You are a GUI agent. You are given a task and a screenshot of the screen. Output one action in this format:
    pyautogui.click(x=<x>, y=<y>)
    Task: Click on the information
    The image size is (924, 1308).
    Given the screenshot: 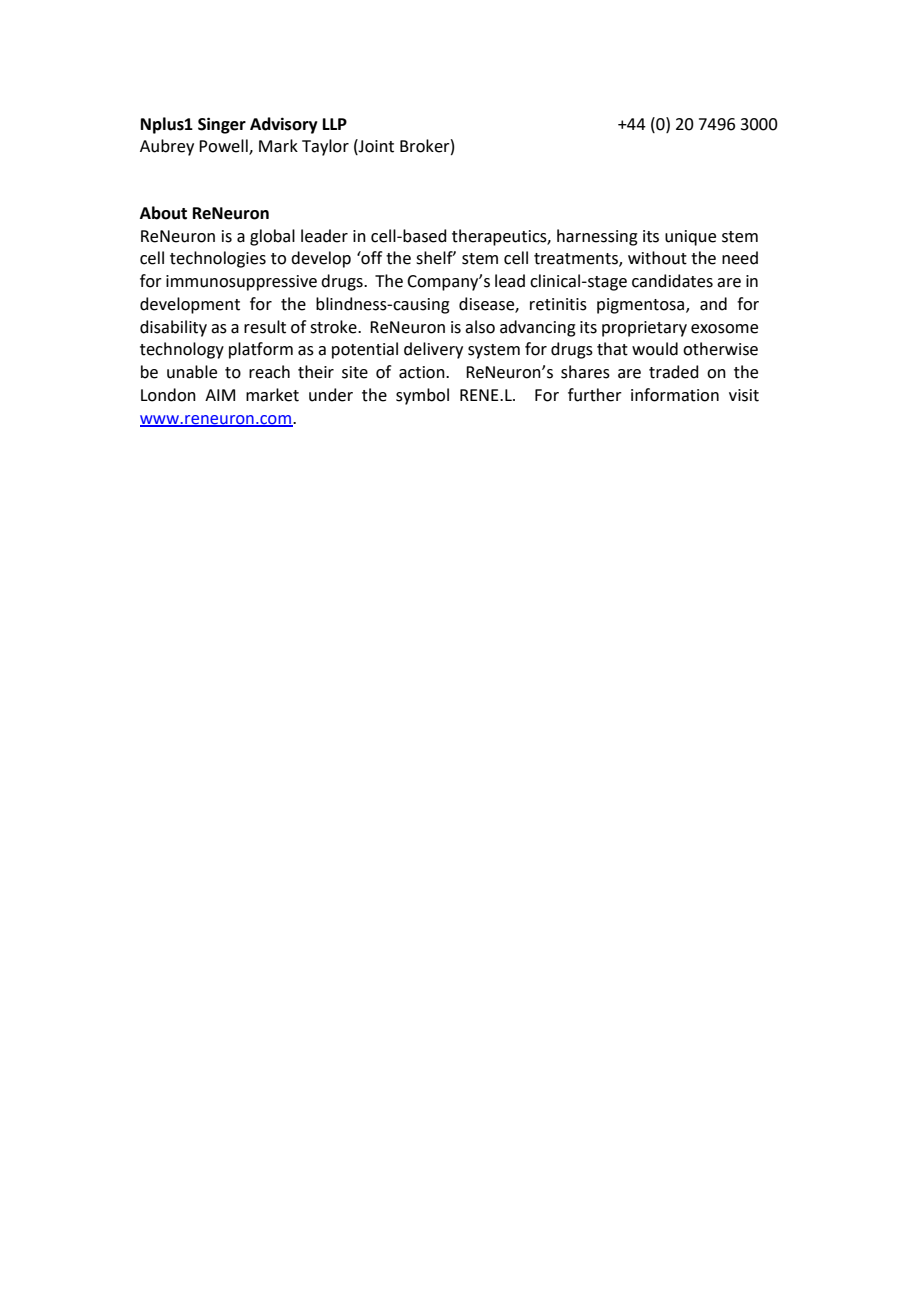 What is the action you would take?
    pyautogui.click(x=675, y=395)
